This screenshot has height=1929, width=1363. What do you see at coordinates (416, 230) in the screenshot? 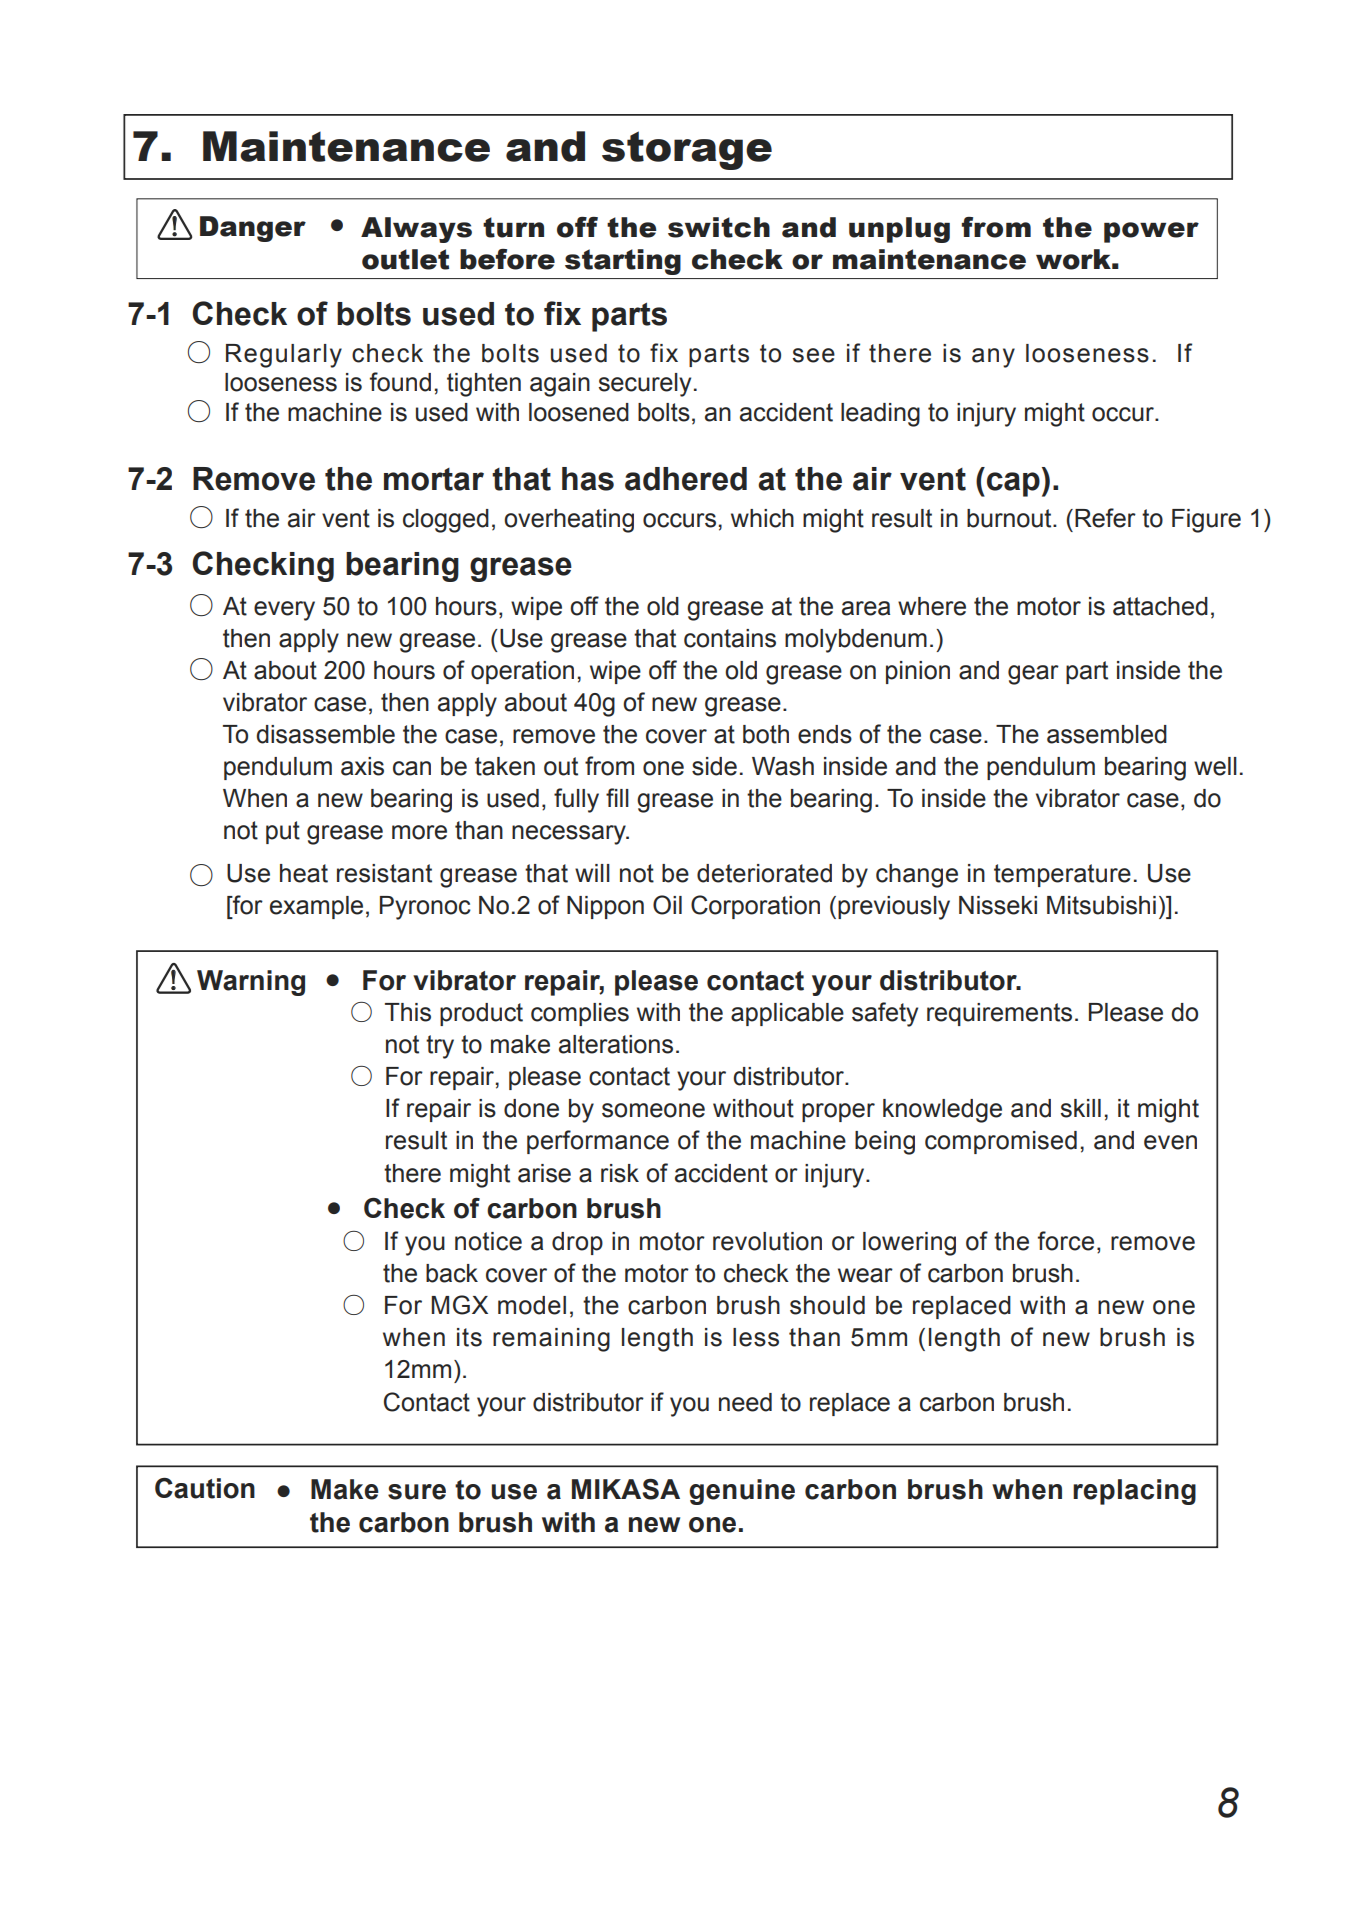
I see `Always` at bounding box center [416, 230].
